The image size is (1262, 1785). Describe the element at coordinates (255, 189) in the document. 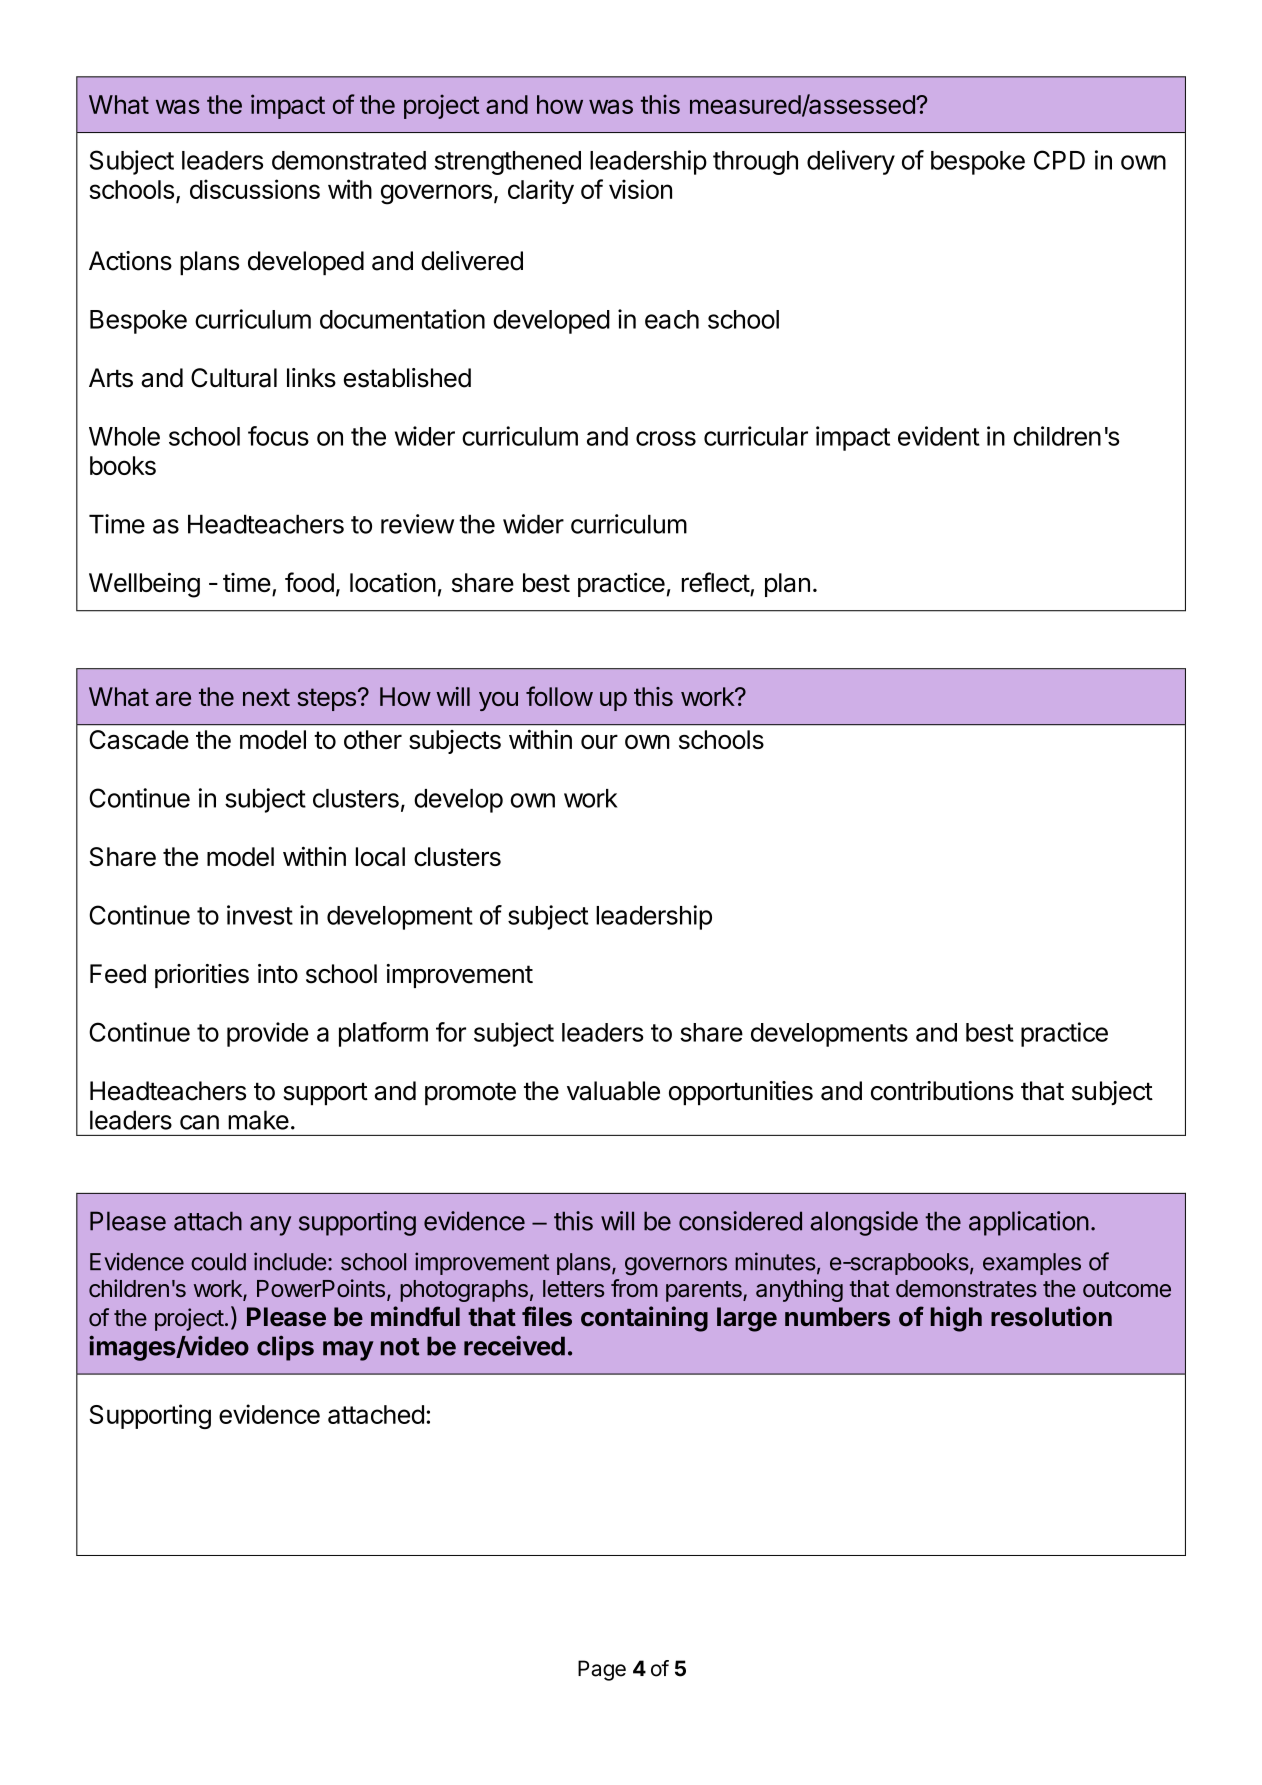

I see `discussions` at that location.
